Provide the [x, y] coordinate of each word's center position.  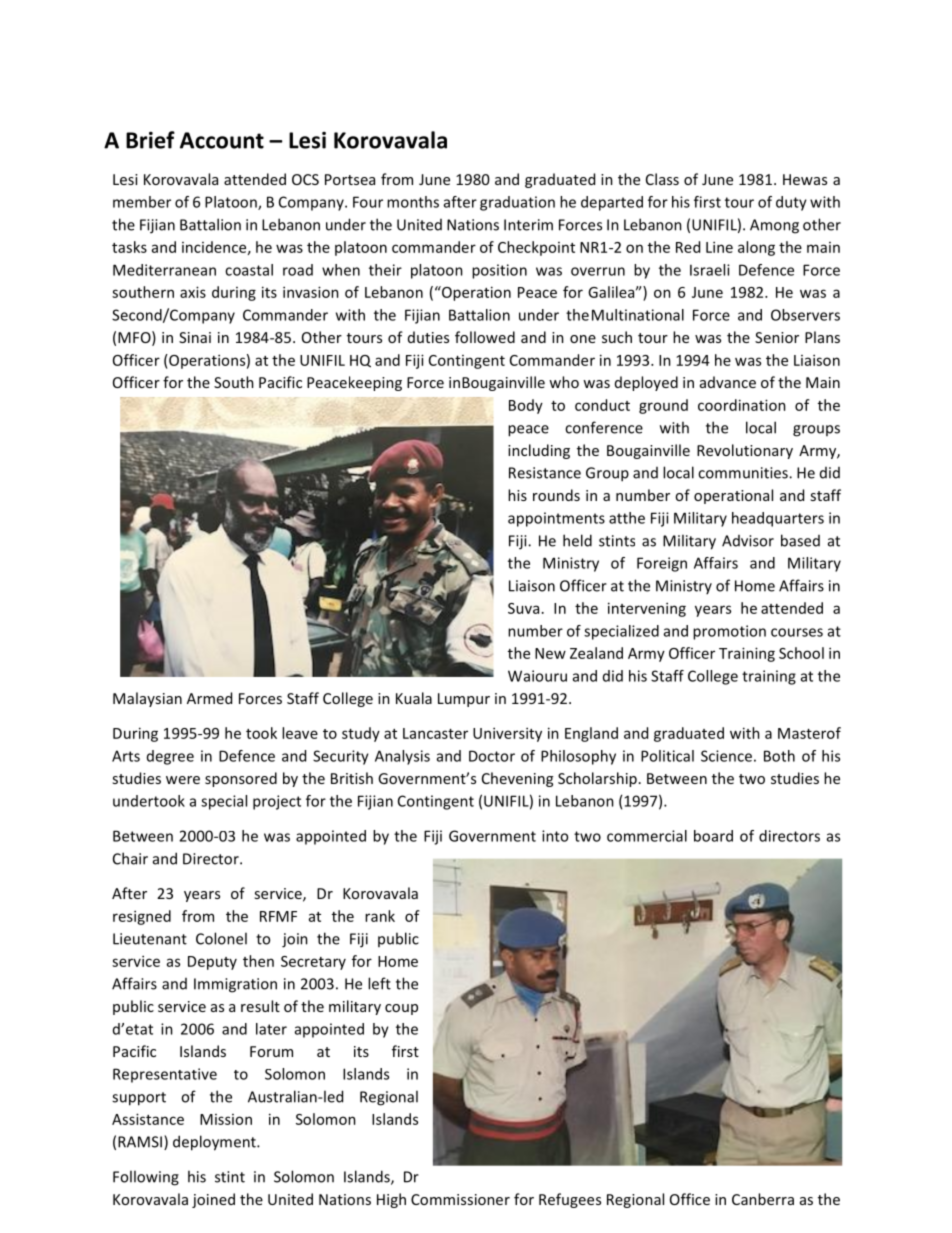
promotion [729, 632]
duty [791, 203]
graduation [517, 203]
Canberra [763, 1199]
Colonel [221, 938]
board [713, 836]
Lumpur [464, 700]
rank [380, 916]
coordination [742, 405]
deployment [215, 1143]
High [391, 1200]
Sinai [195, 337]
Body [526, 406]
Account [222, 140]
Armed [209, 698]
